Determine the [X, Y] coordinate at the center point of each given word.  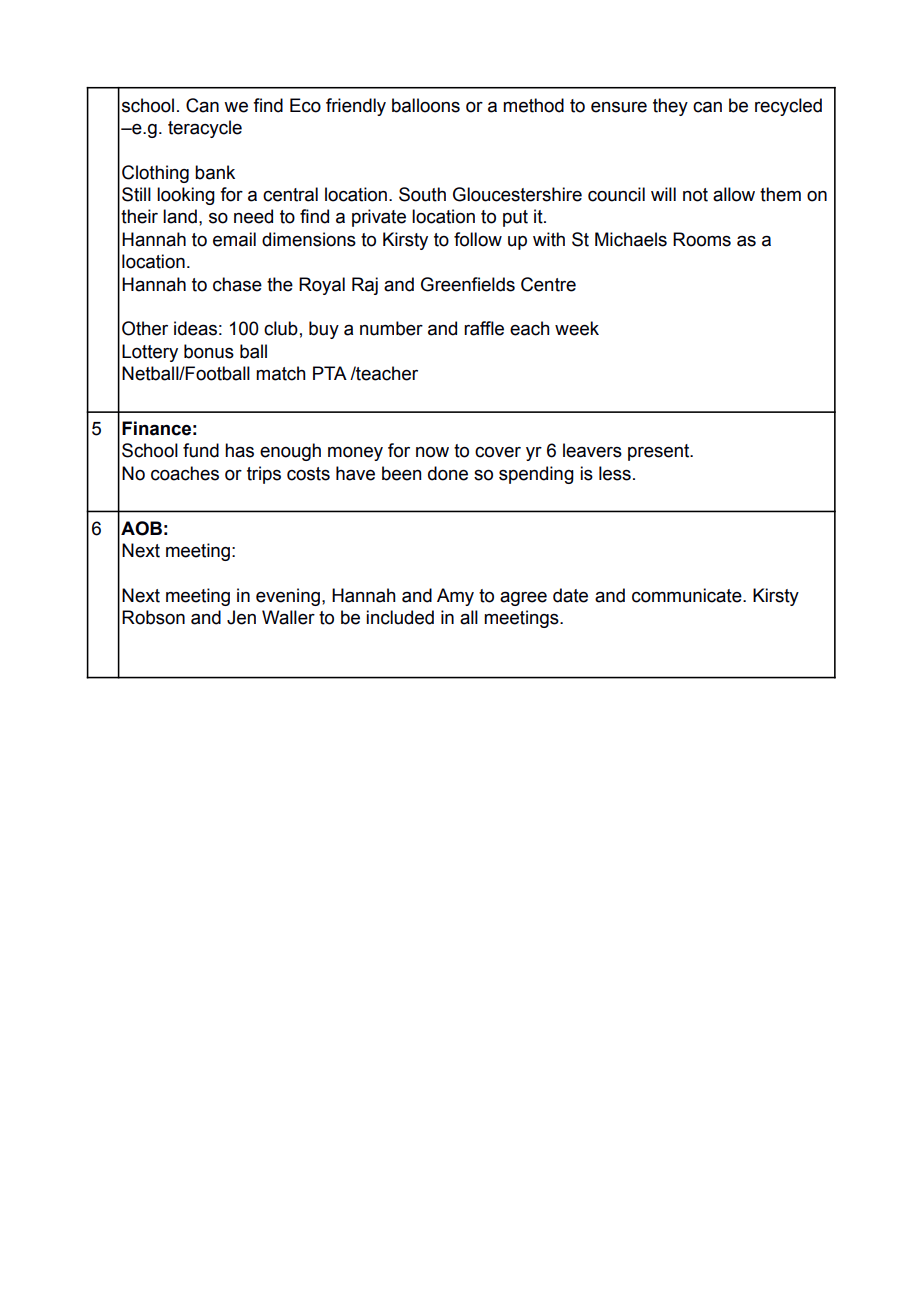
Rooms [702, 239]
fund [201, 450]
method [533, 105]
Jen [241, 617]
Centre [548, 284]
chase [237, 284]
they [670, 107]
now [432, 452]
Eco [305, 105]
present [660, 452]
